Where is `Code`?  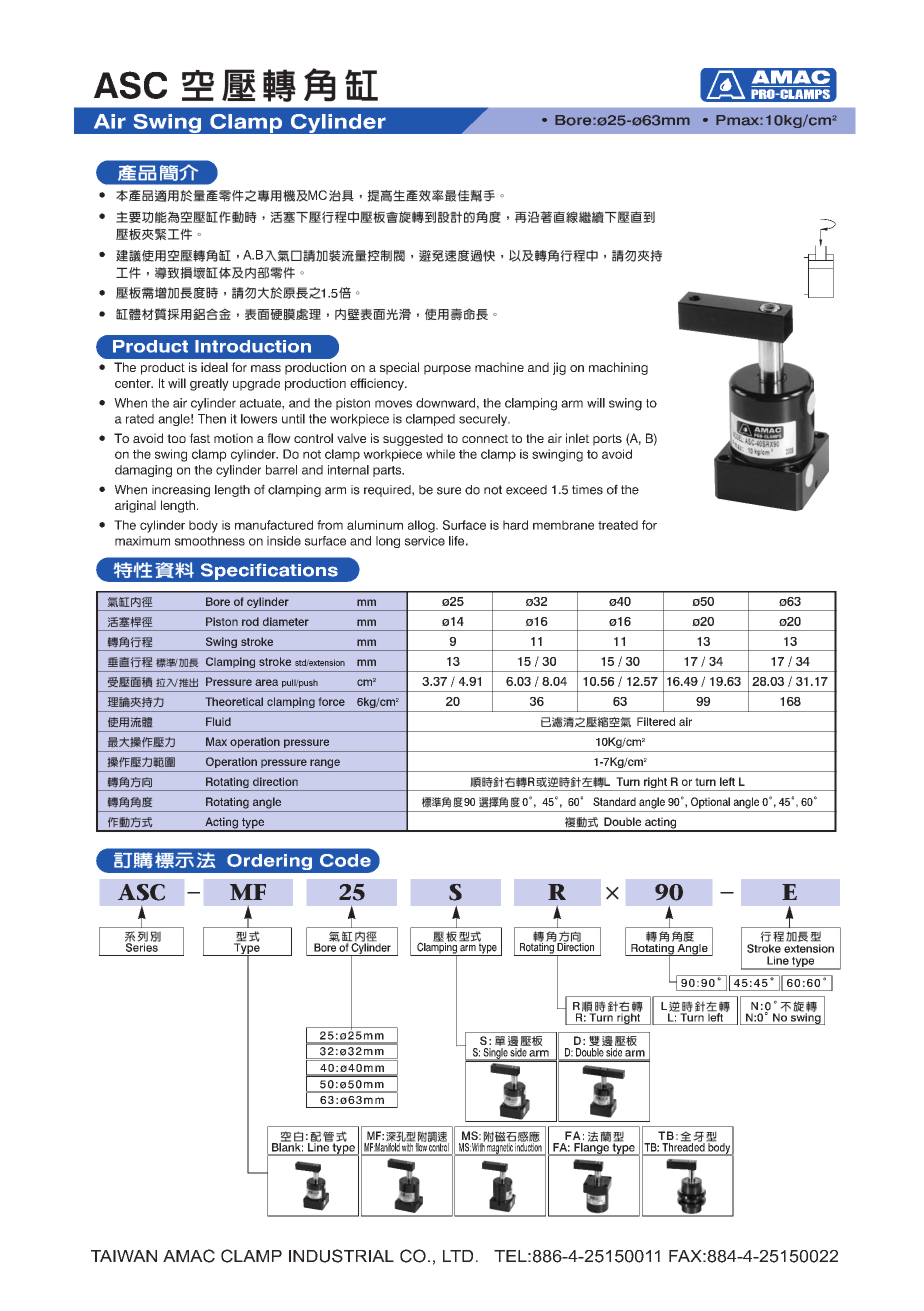 Code is located at coordinates (345, 860).
